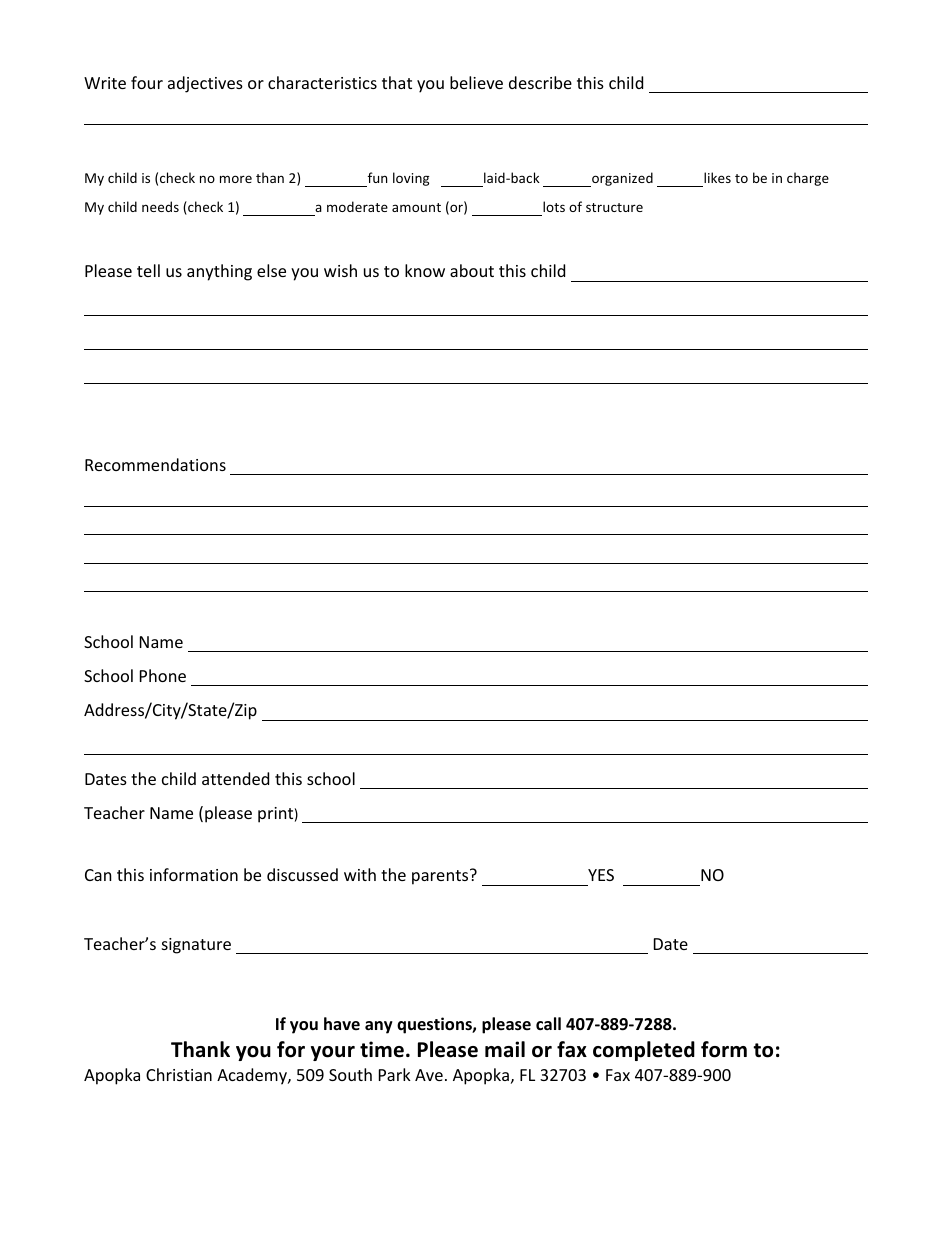 The image size is (952, 1233). I want to click on parents, so click(441, 877).
